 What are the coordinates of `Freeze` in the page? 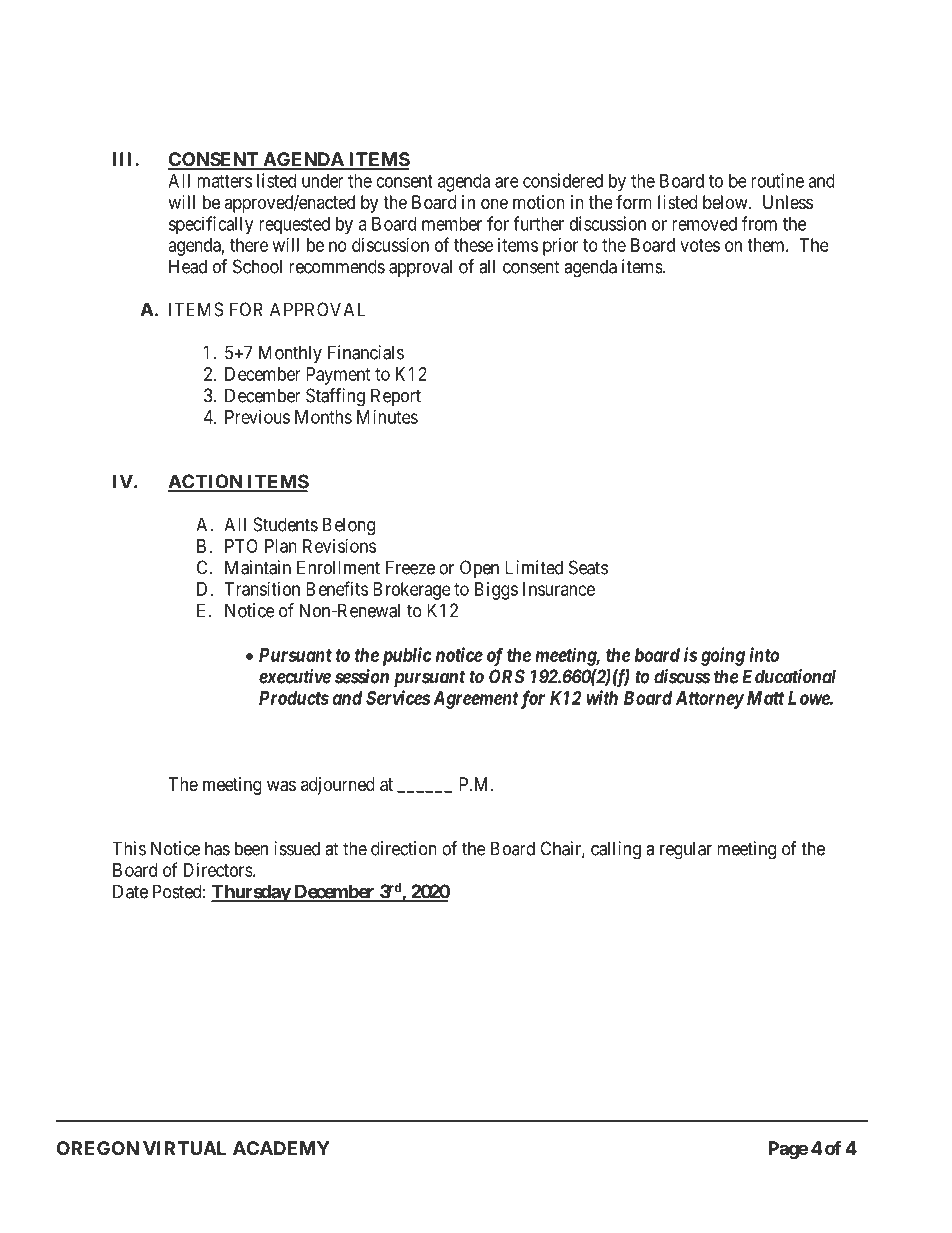 It's located at (410, 567).
